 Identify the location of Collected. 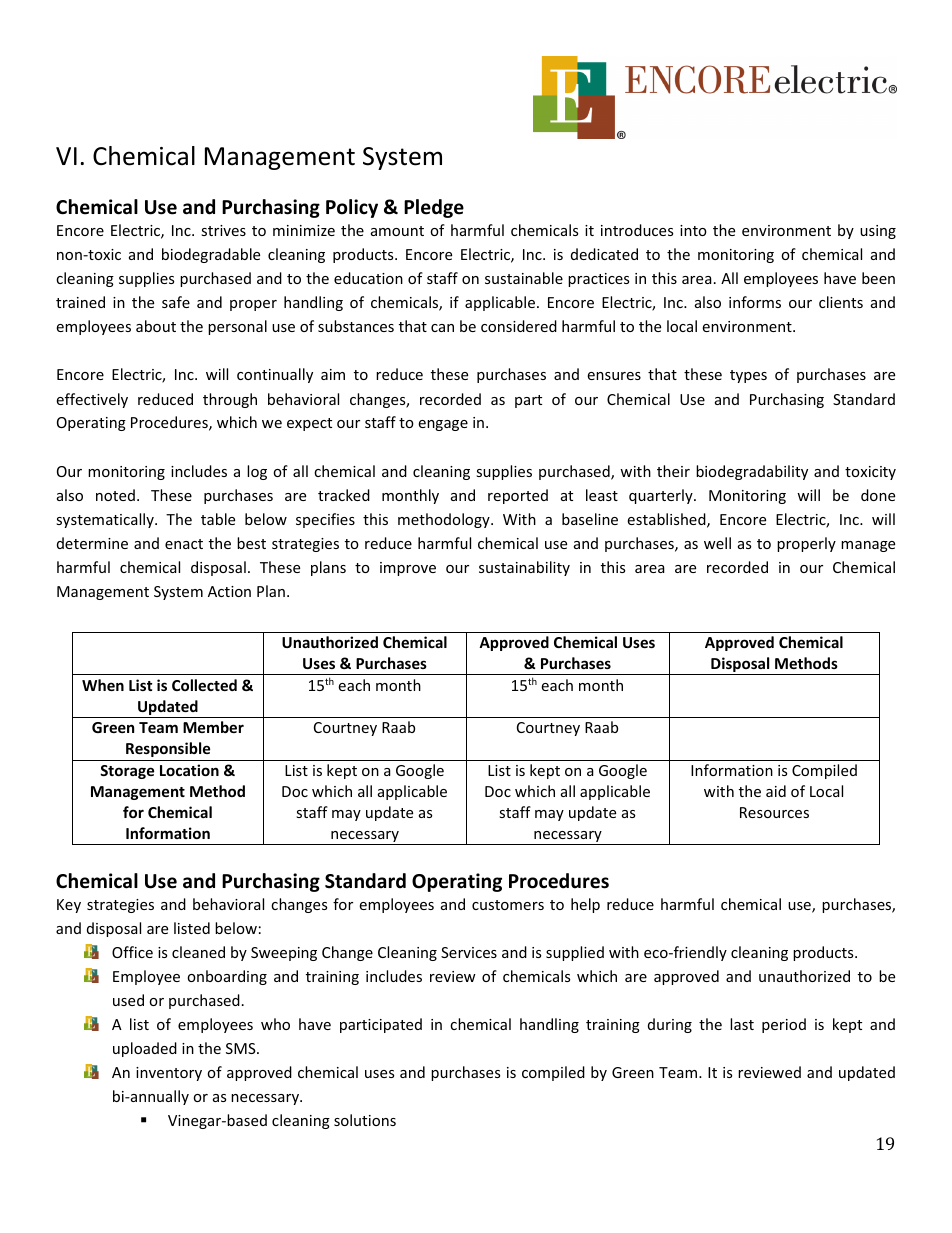
(204, 685).
